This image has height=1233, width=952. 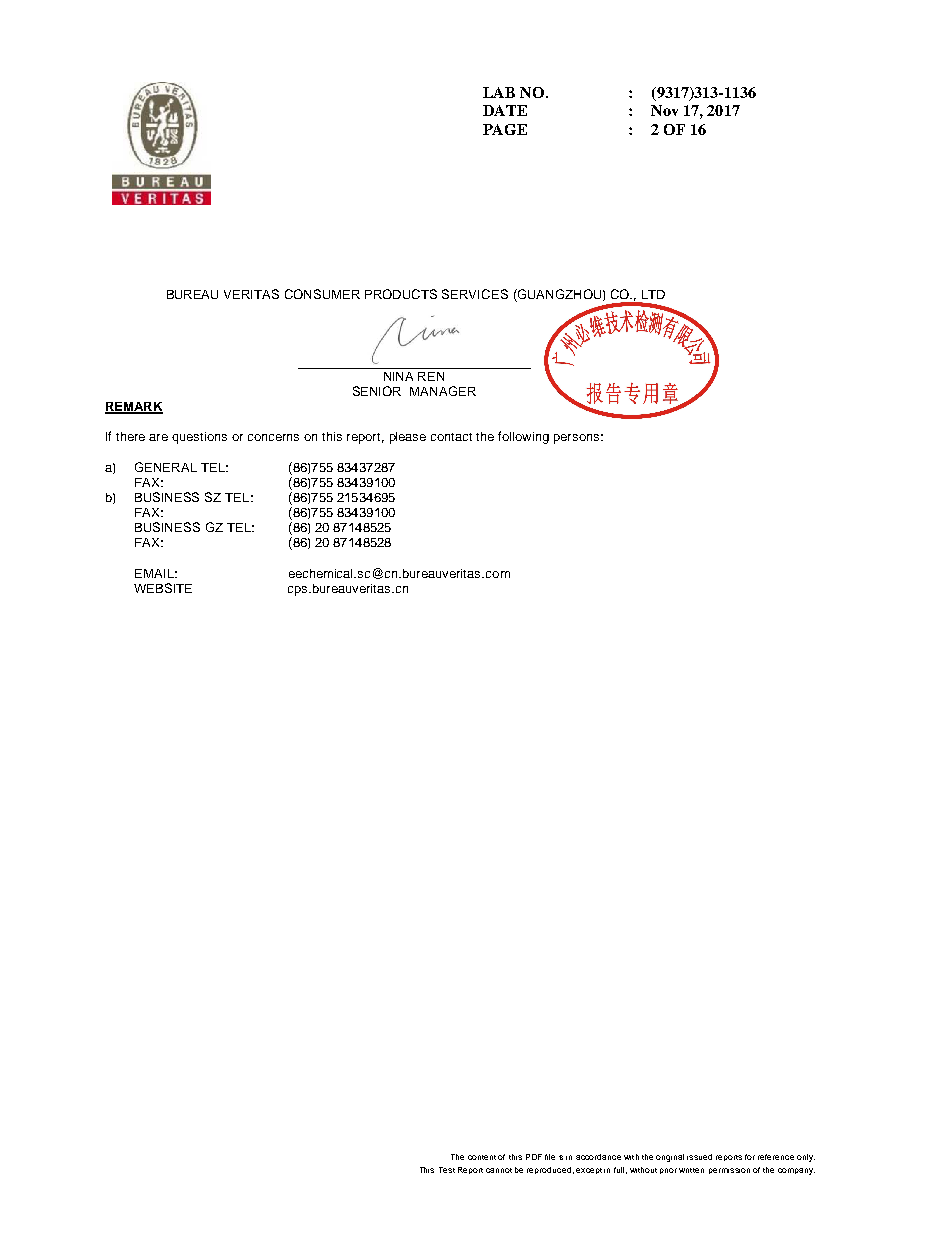 What do you see at coordinates (664, 110) in the image?
I see `Nov` at bounding box center [664, 110].
